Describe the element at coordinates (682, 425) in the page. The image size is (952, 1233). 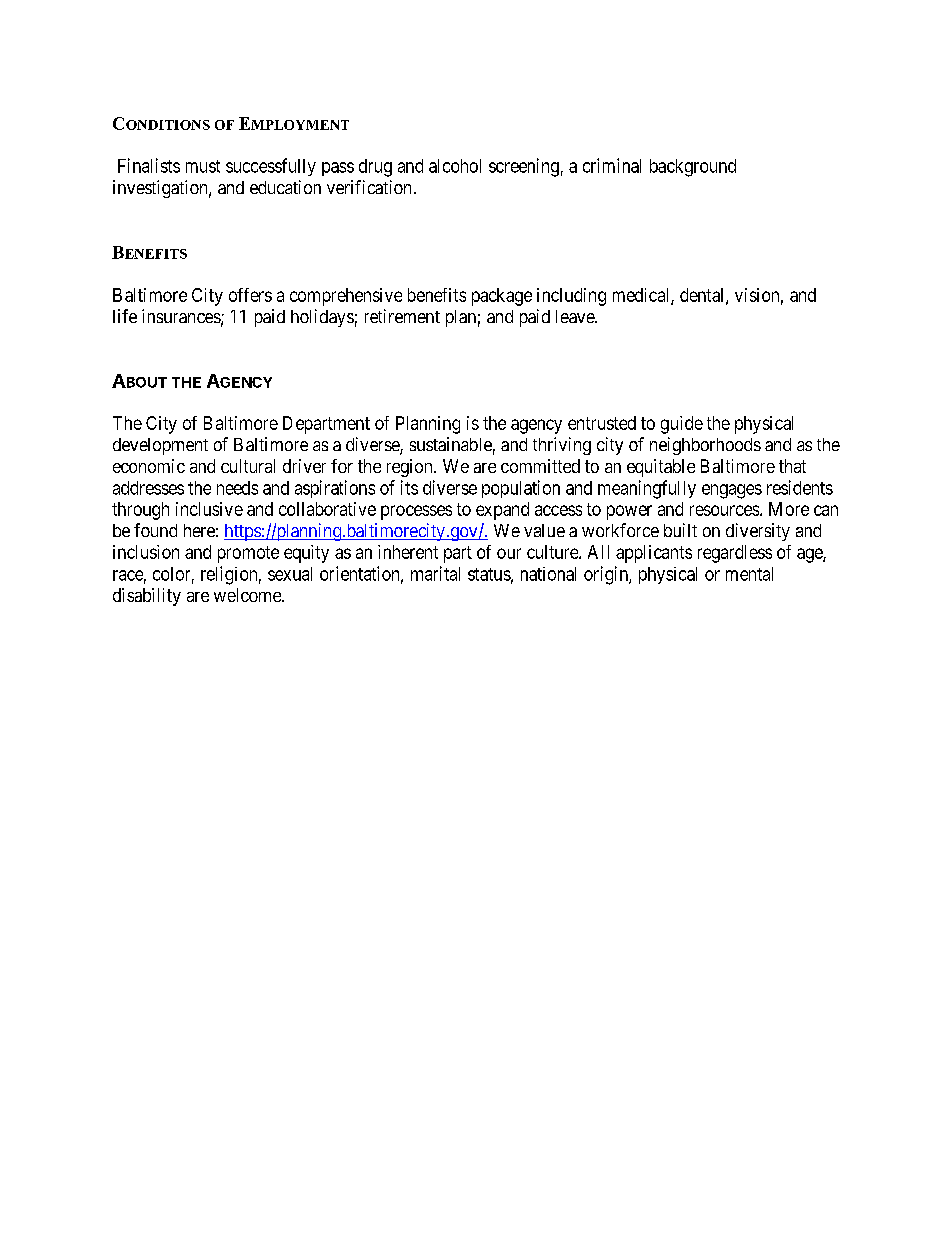
I see `guide` at that location.
